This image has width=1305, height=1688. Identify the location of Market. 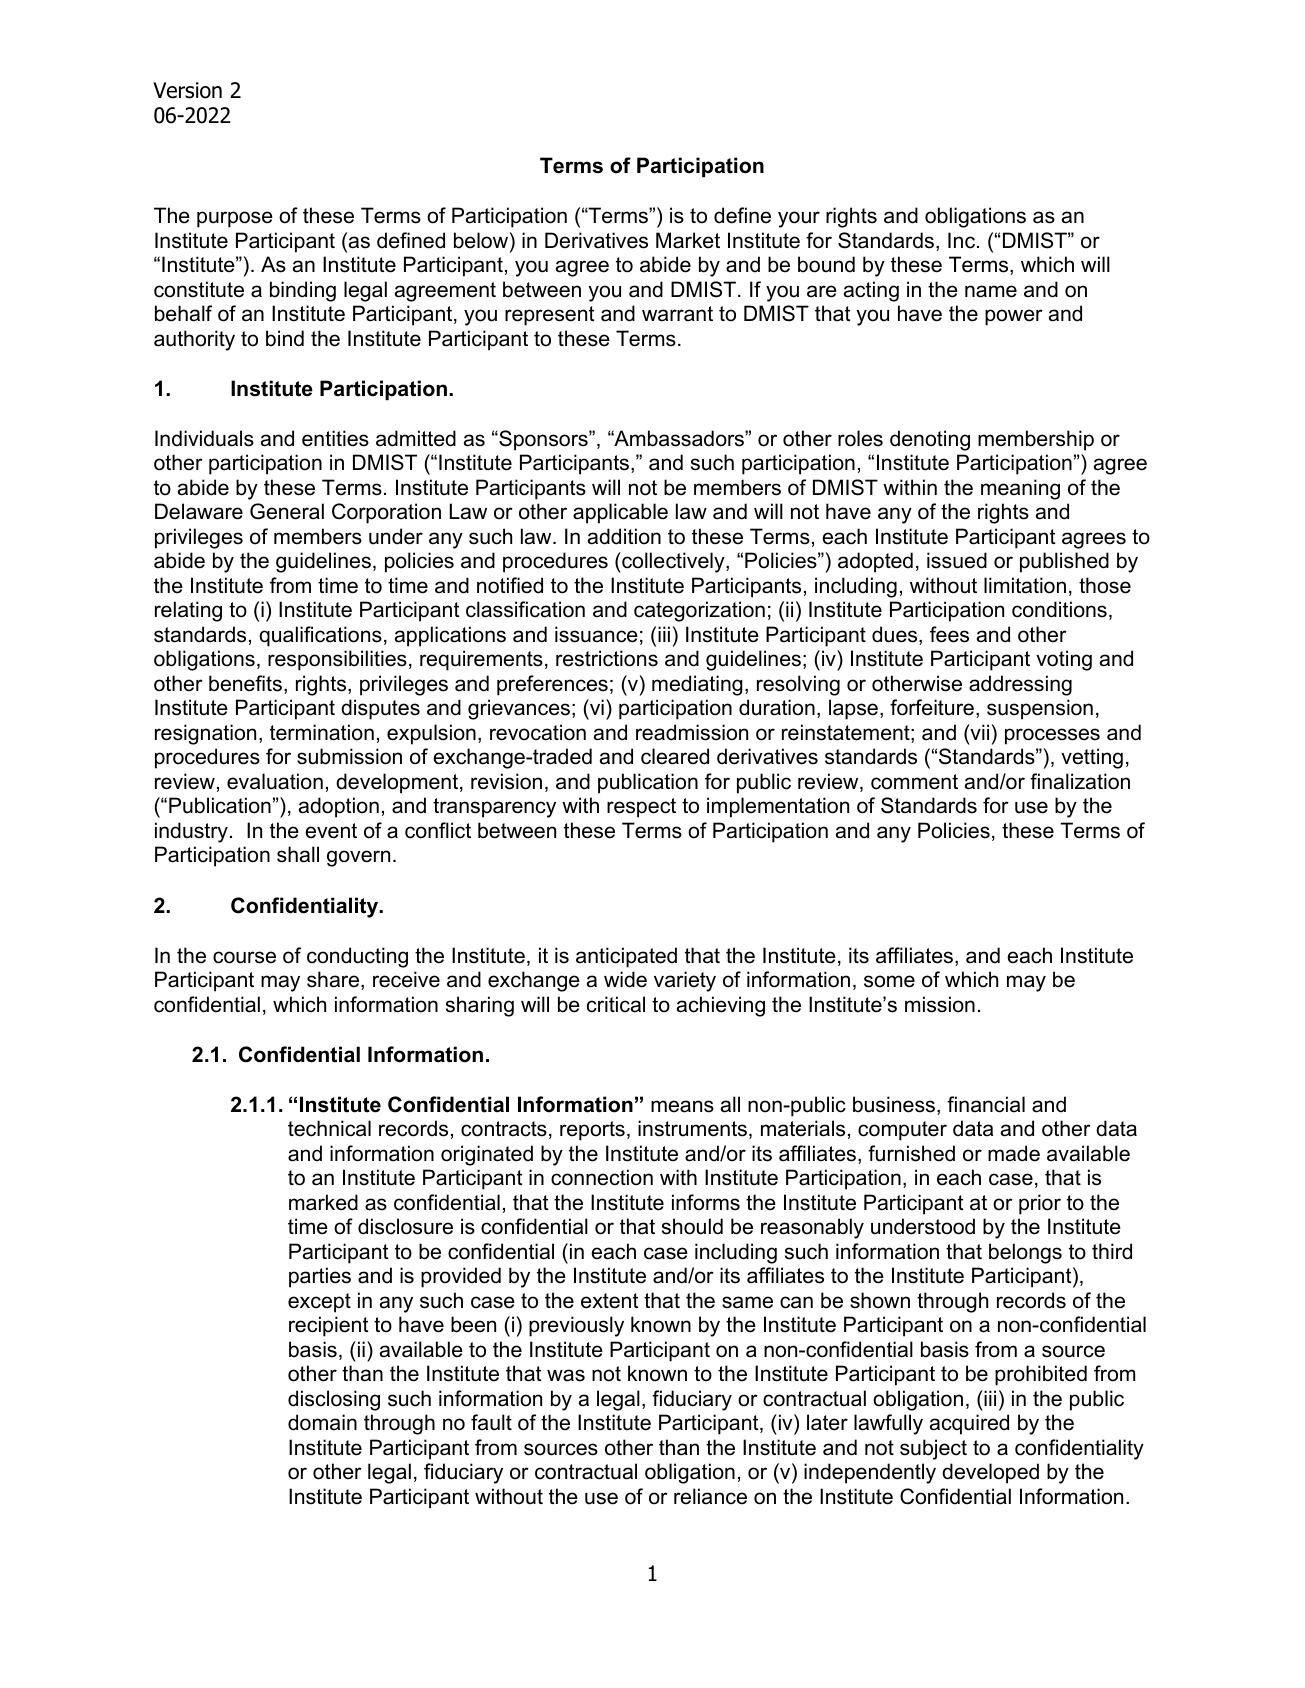
(688, 240).
